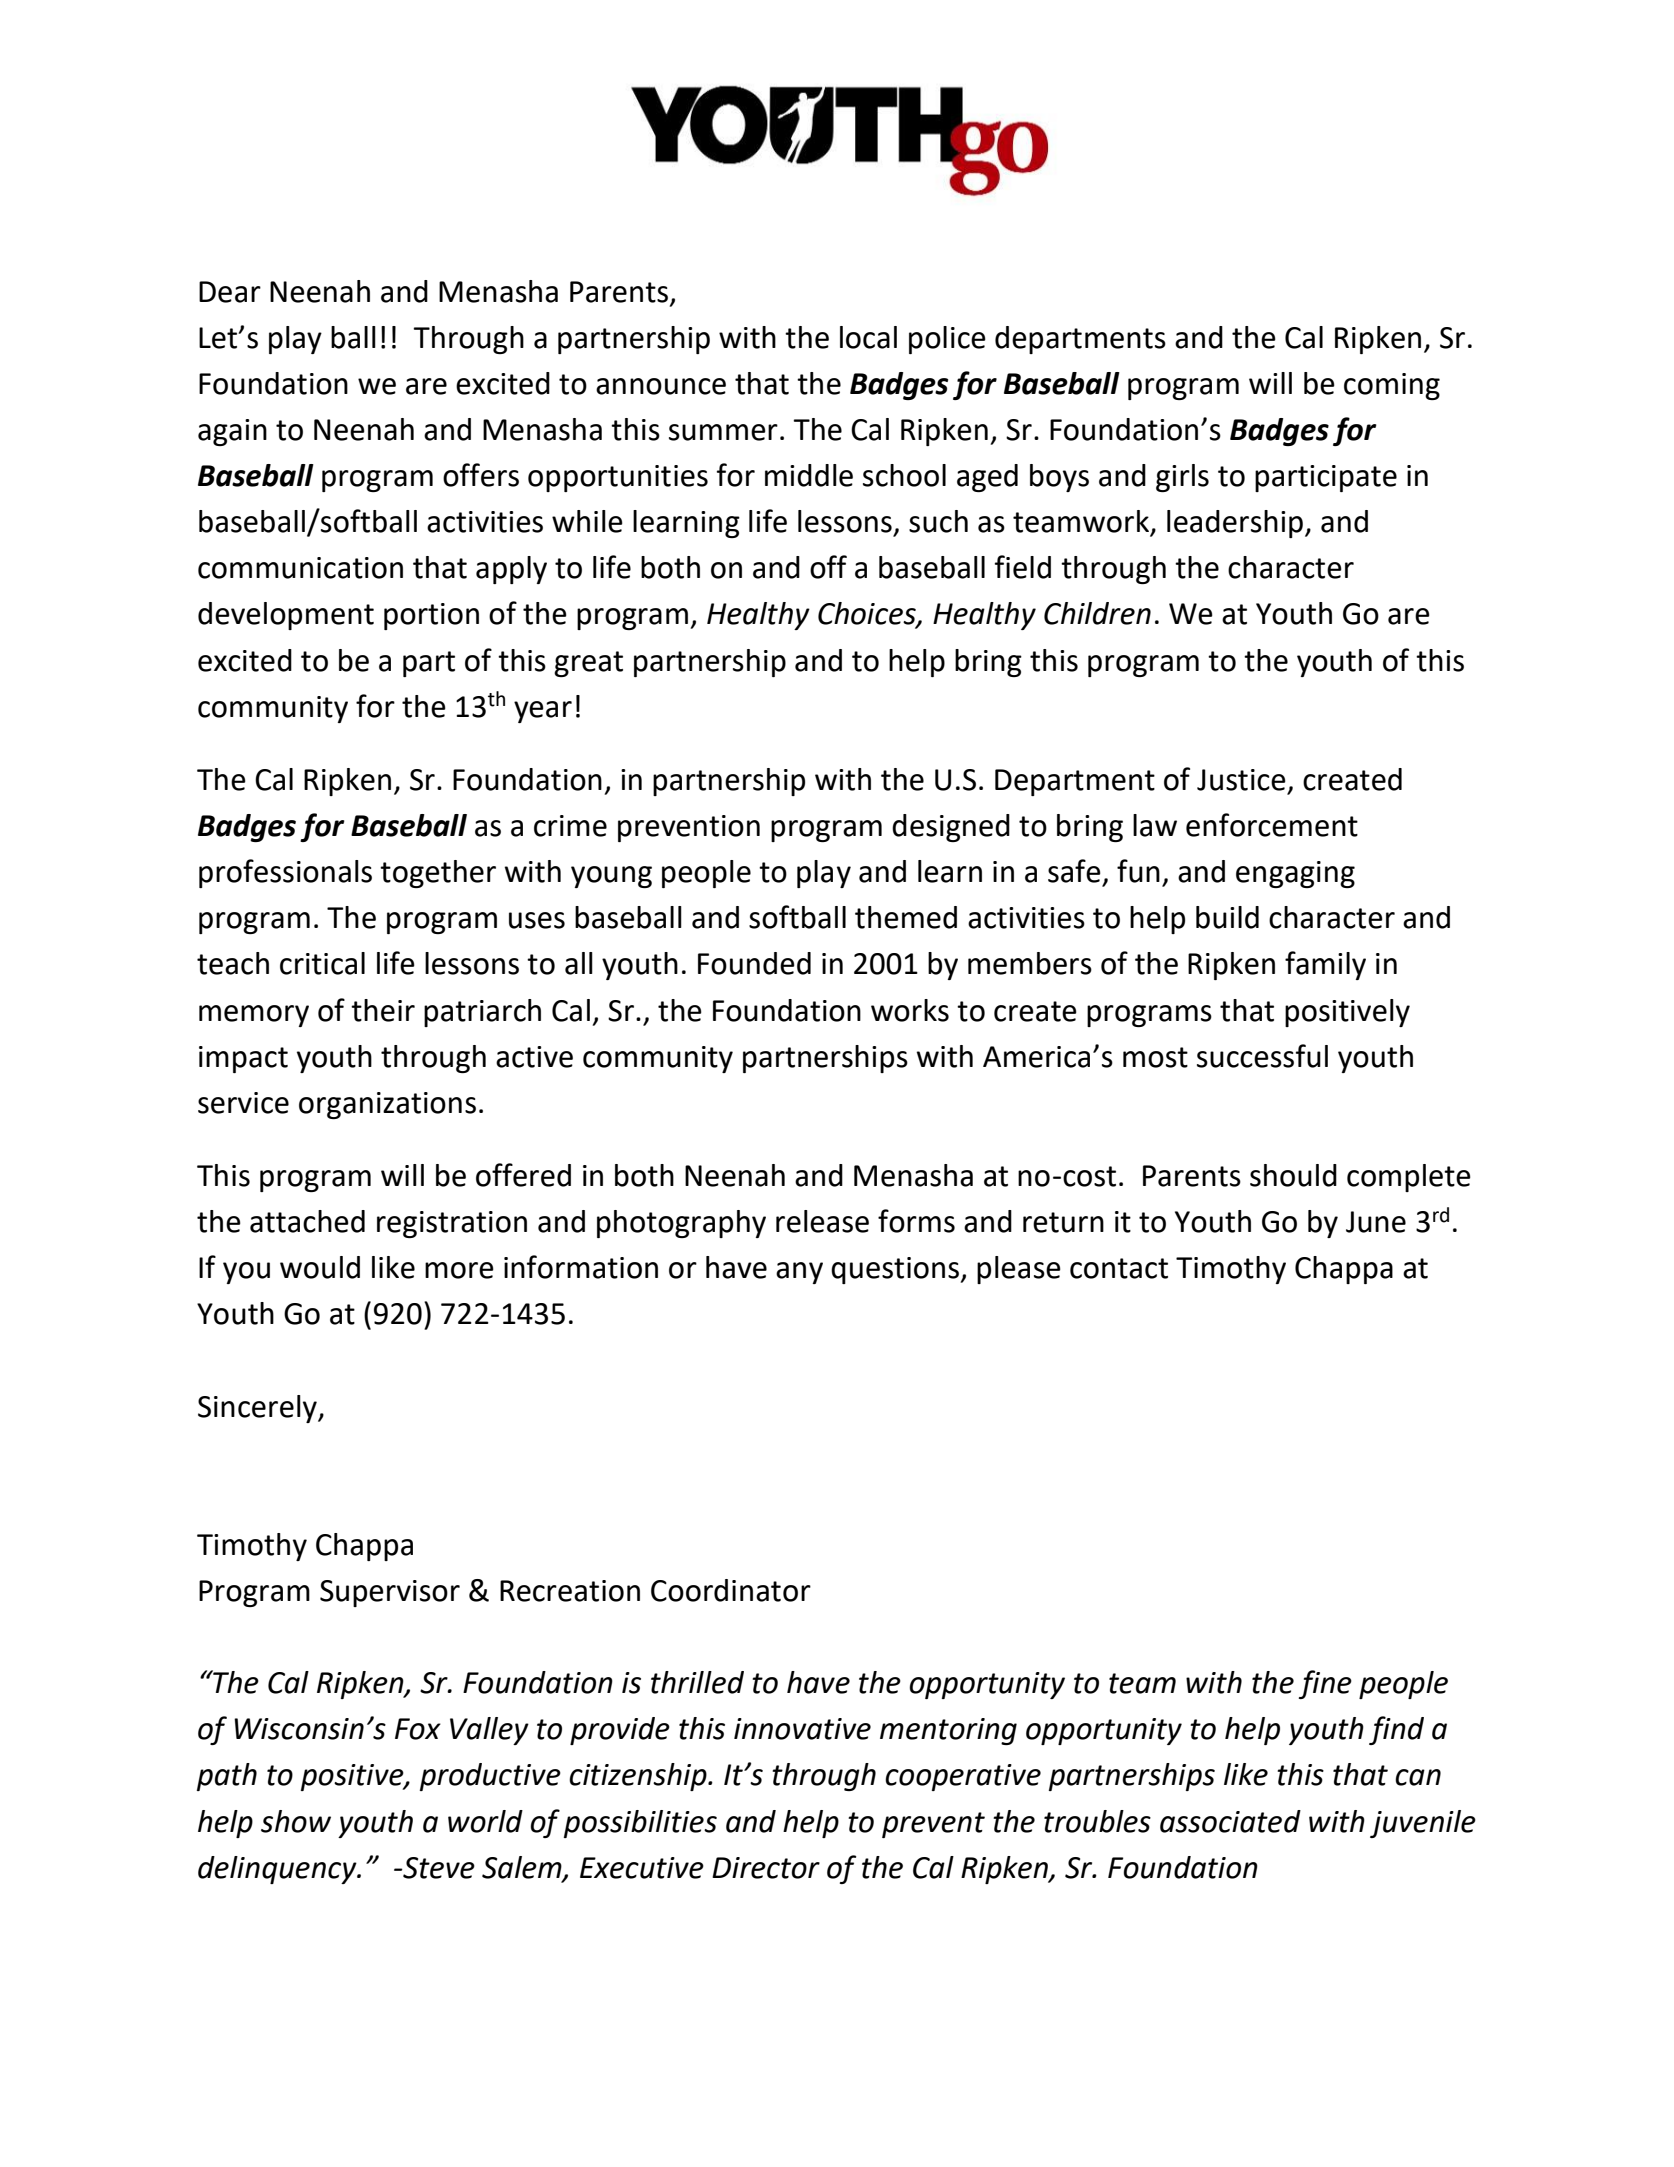  I want to click on designed, so click(951, 828).
